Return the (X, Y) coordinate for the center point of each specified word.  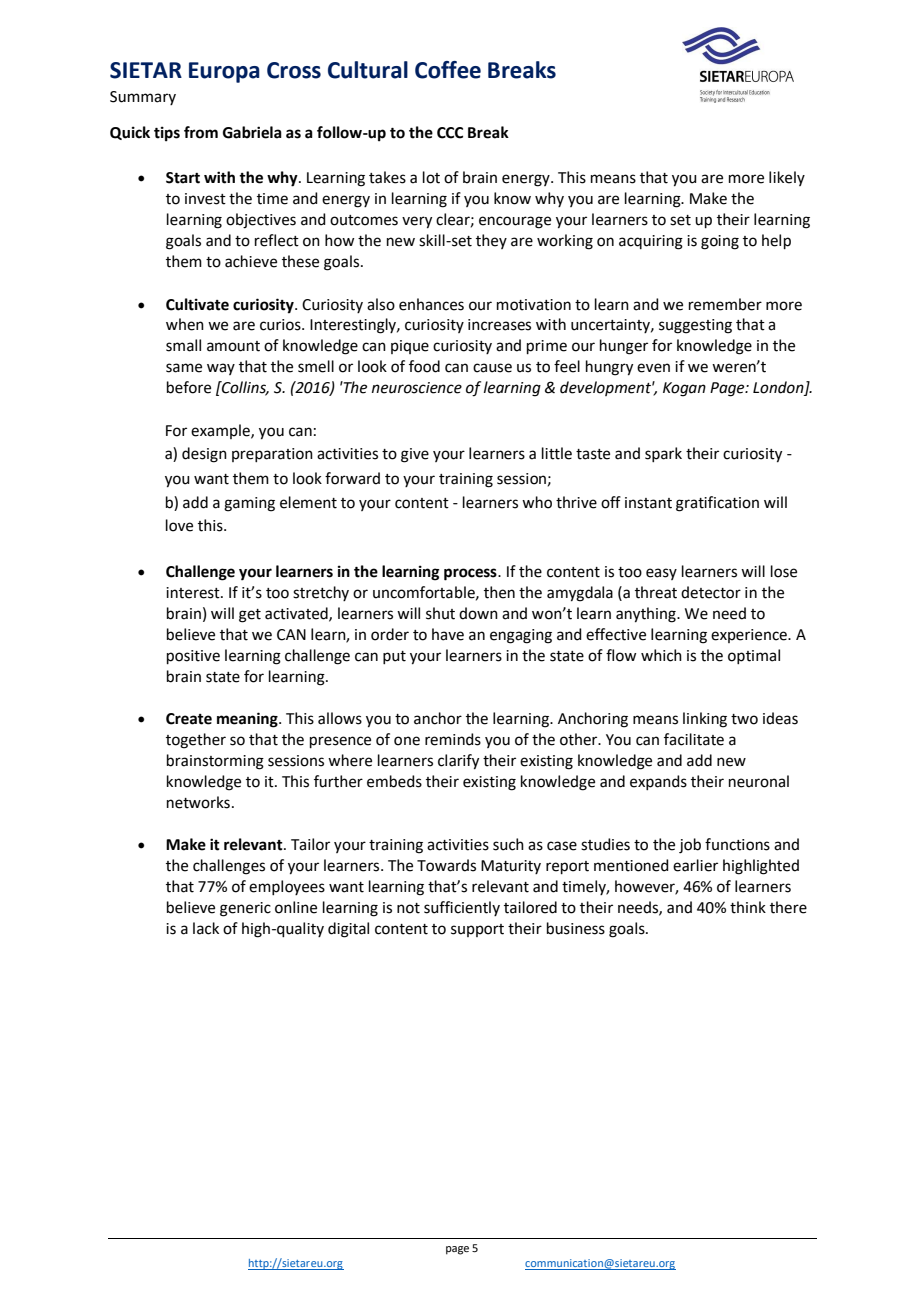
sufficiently (462, 908)
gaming (249, 504)
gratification (717, 504)
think (748, 907)
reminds (453, 739)
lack (206, 928)
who (537, 502)
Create (189, 719)
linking (705, 720)
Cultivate (197, 304)
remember (725, 304)
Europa (224, 72)
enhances (431, 304)
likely (787, 178)
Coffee (448, 70)
